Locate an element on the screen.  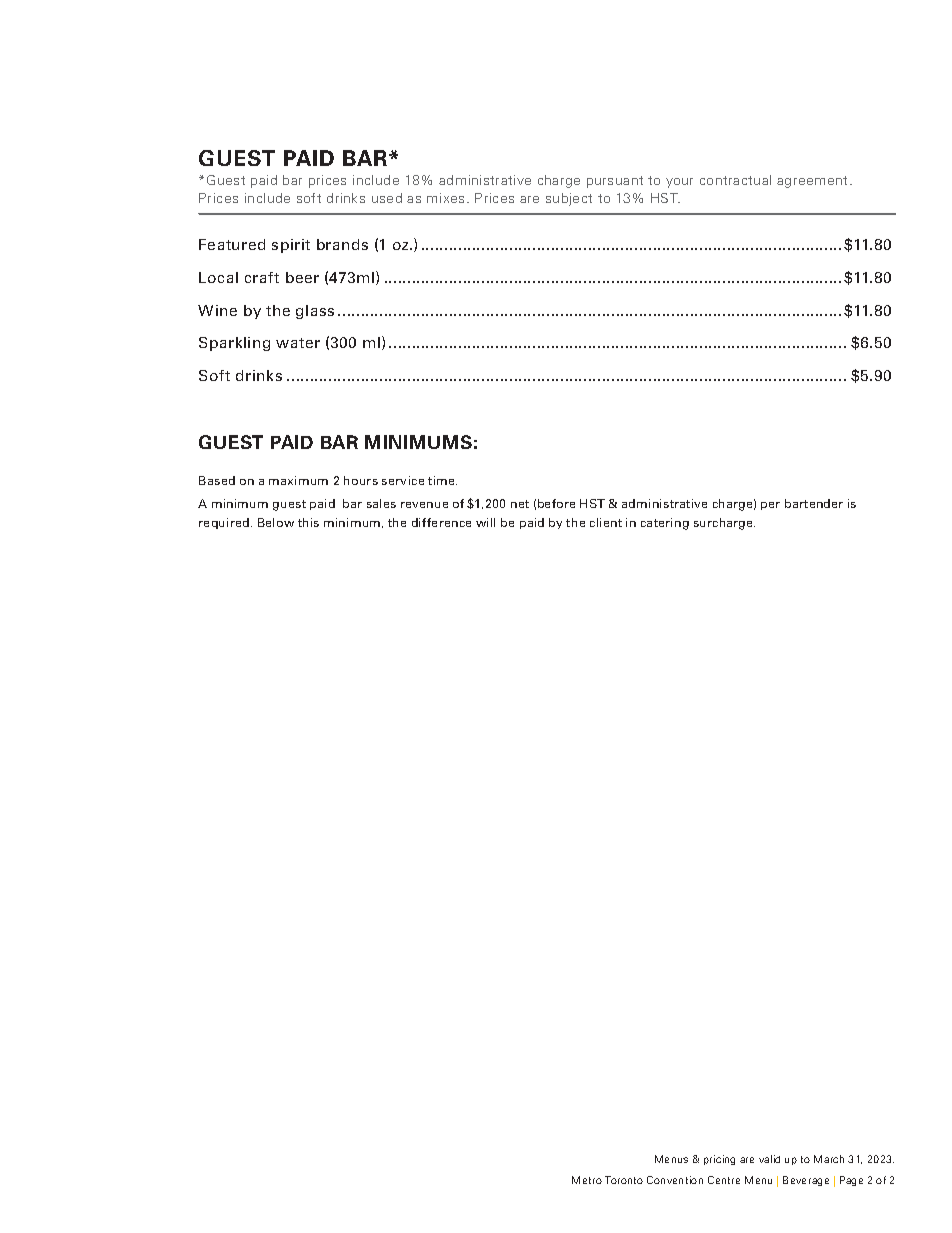
this is located at coordinates (308, 522).
